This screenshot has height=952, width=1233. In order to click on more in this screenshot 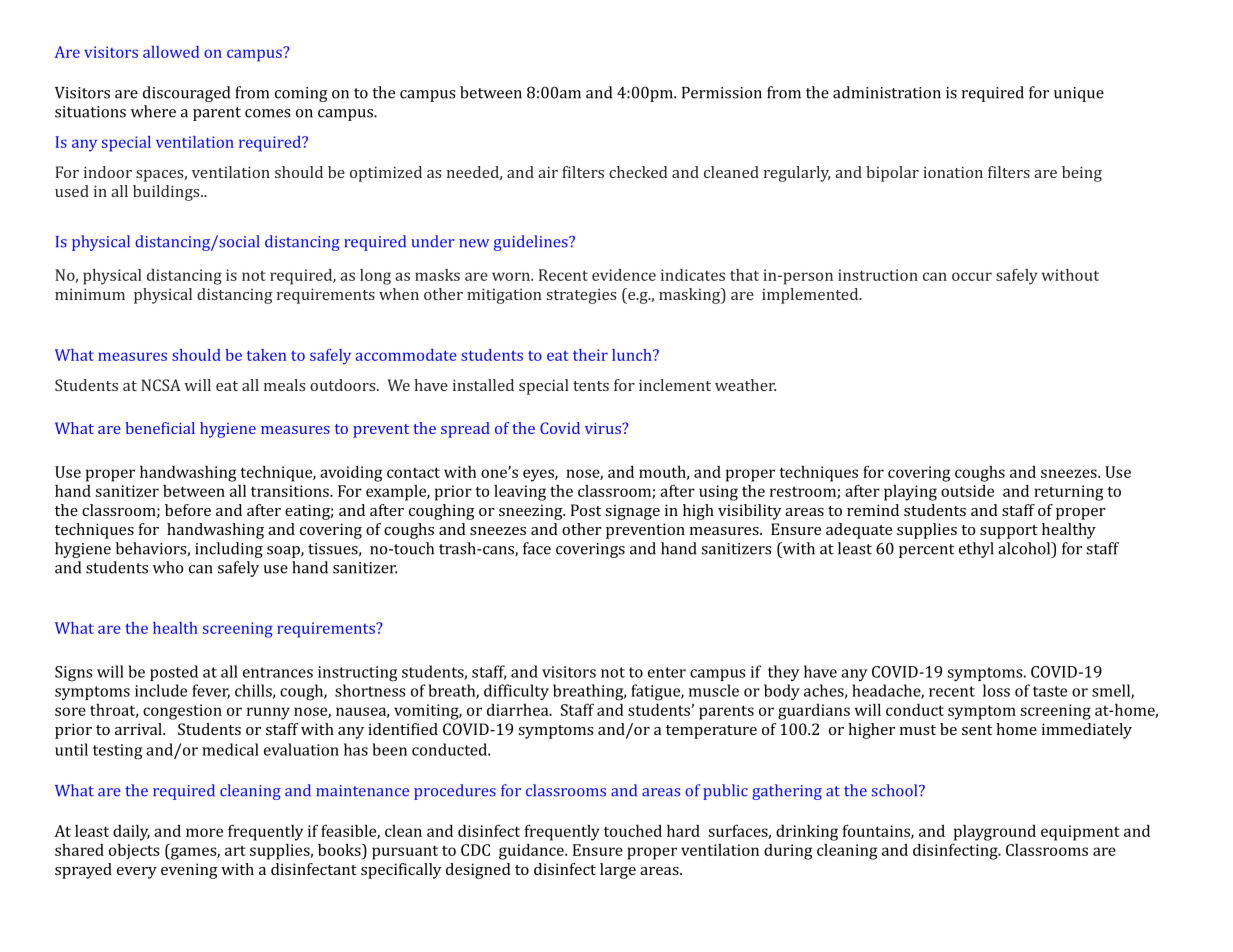, I will do `click(204, 832)`.
